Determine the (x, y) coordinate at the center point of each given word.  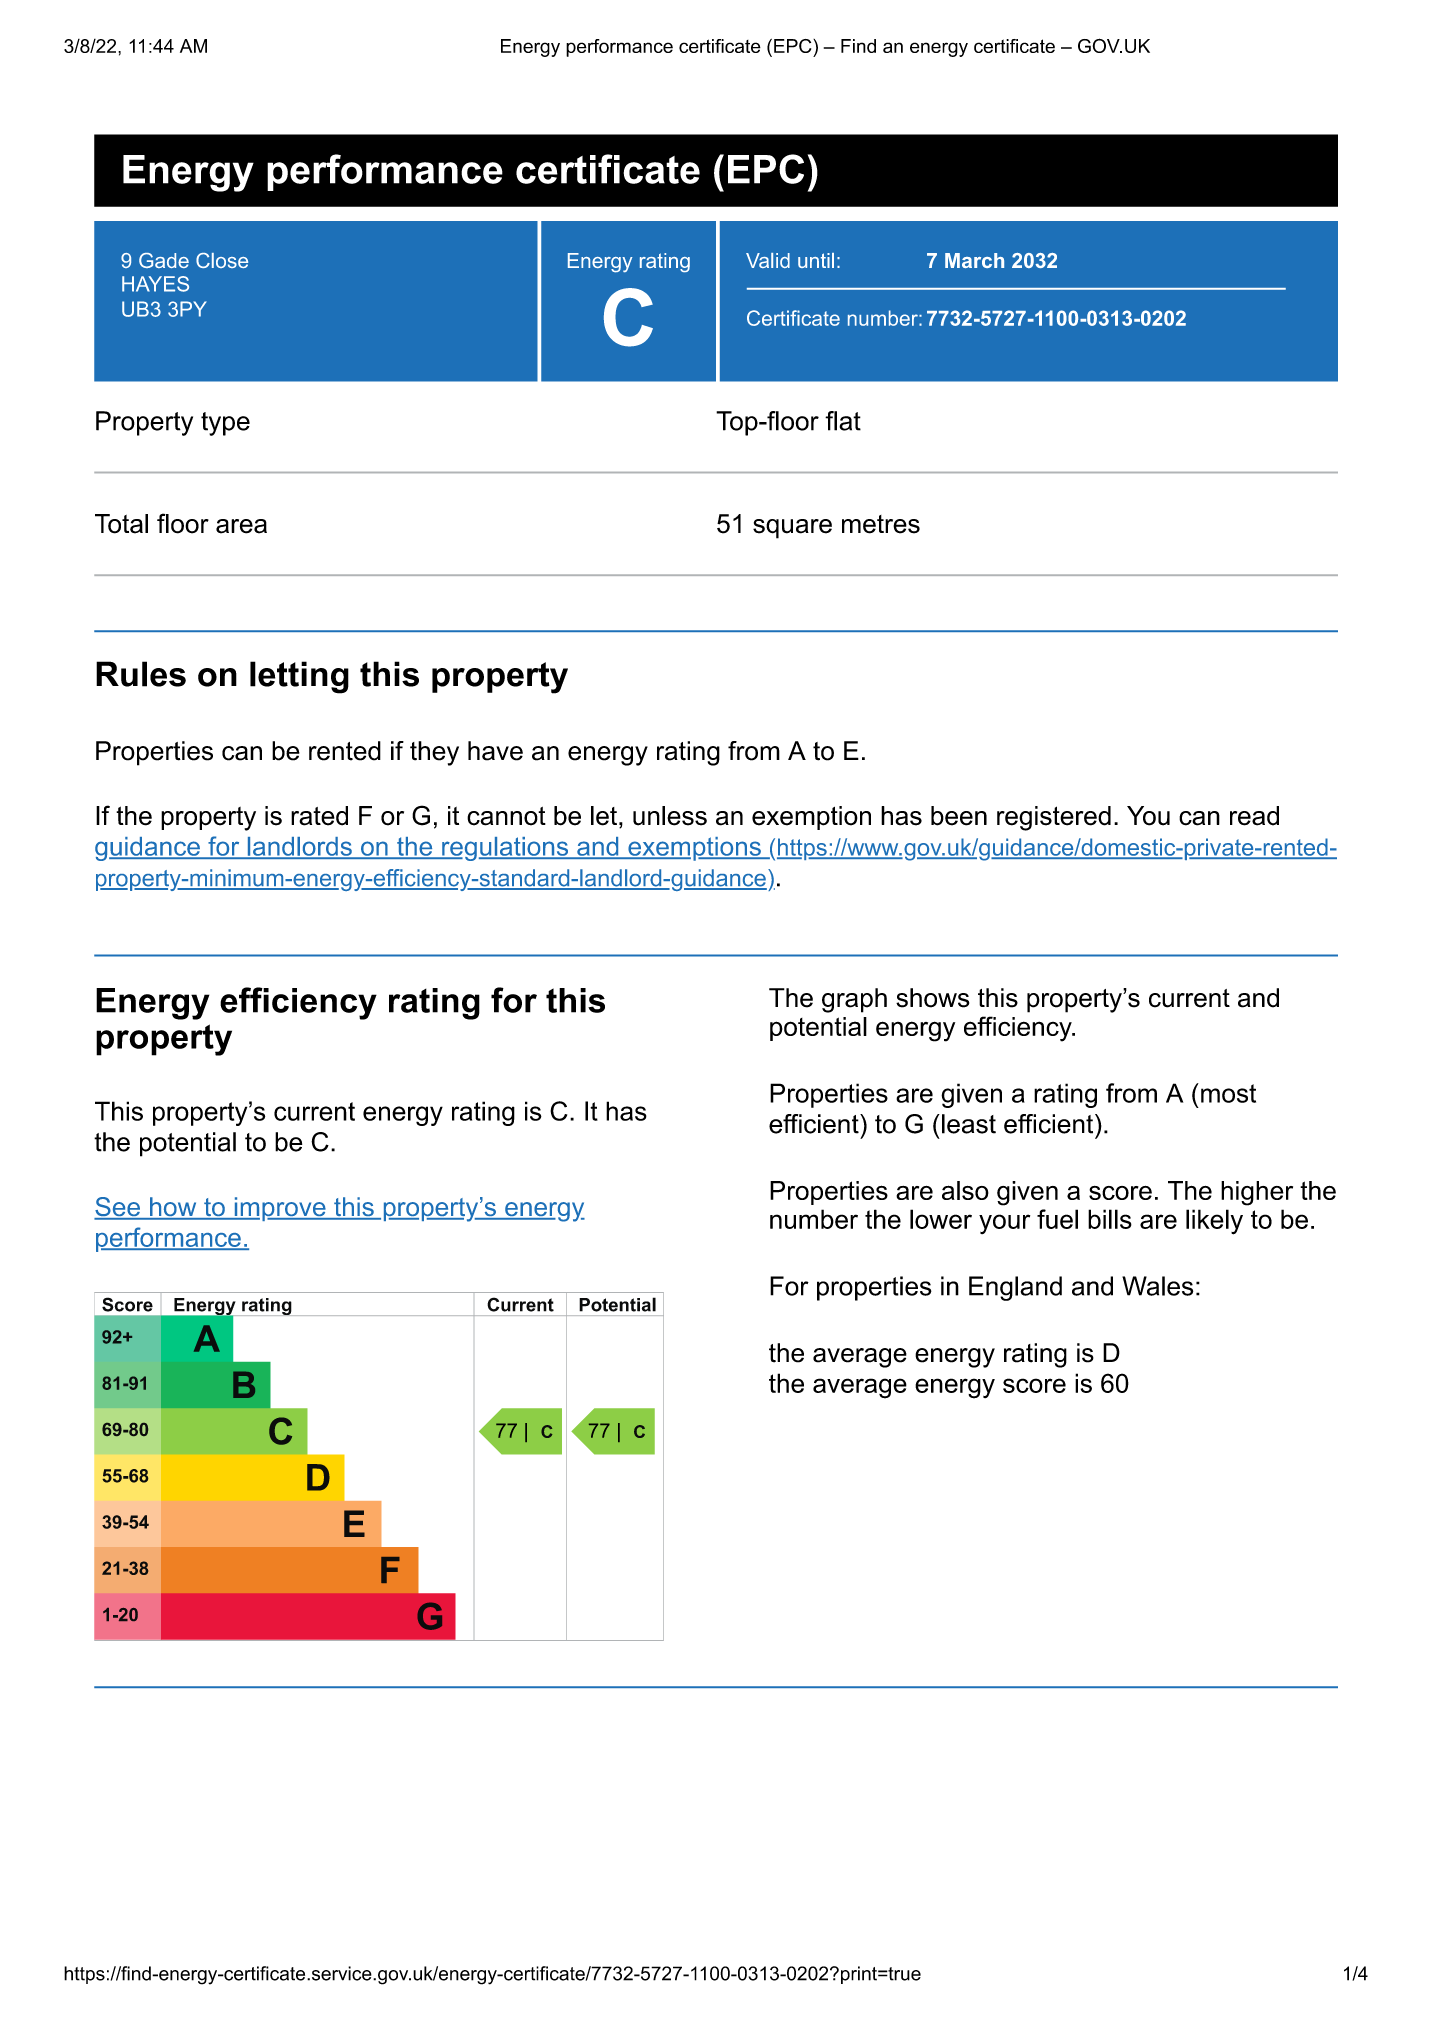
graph (854, 1000)
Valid (768, 260)
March (974, 260)
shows (932, 998)
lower (941, 1219)
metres (881, 524)
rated (319, 816)
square (792, 529)
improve (280, 1209)
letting (299, 677)
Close (222, 260)
